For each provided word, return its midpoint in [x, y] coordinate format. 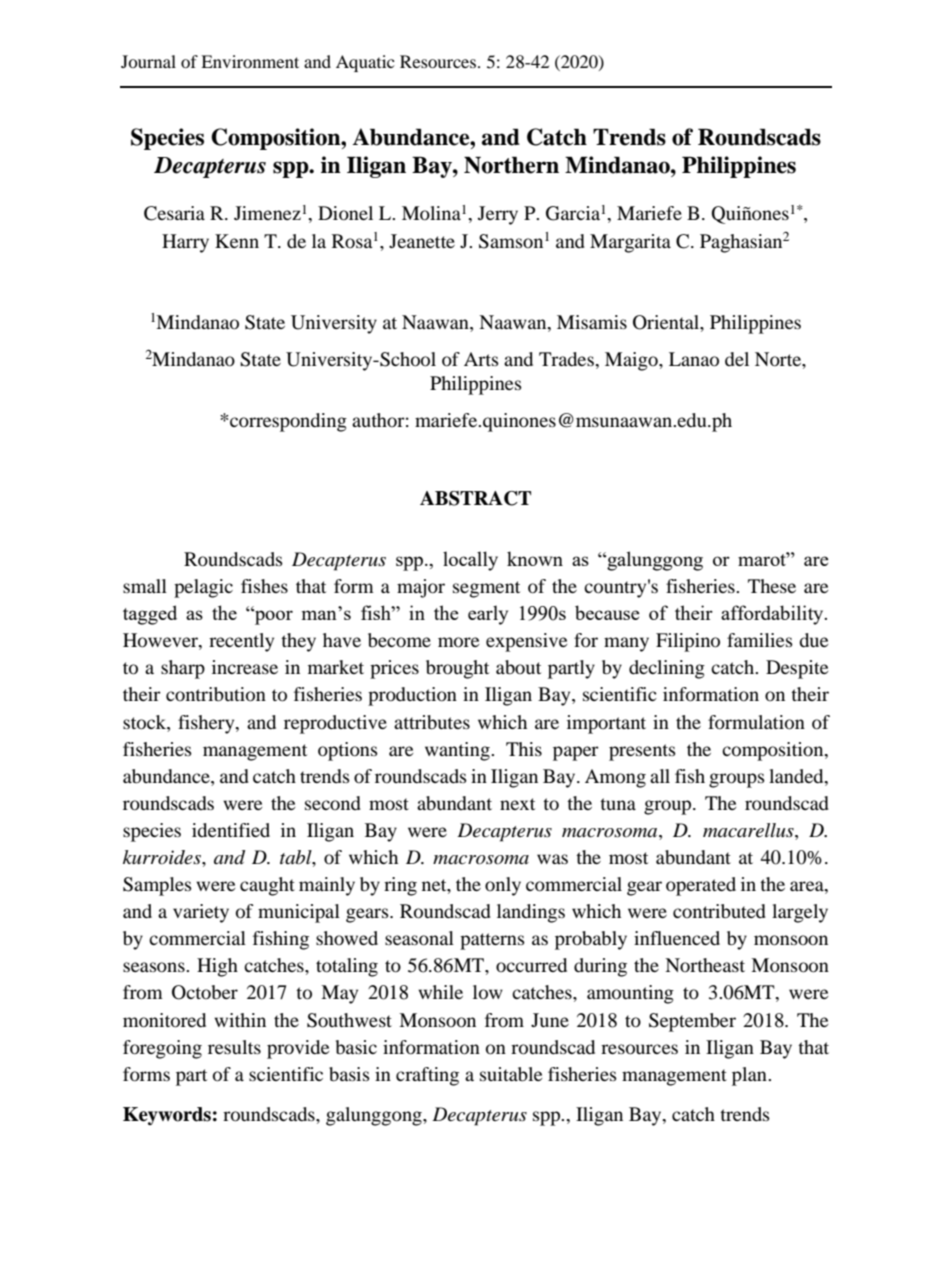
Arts [481, 359]
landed [797, 776]
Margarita [630, 243]
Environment [250, 61]
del [737, 359]
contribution [216, 694]
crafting [427, 1076]
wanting [458, 751]
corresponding [287, 422]
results [234, 1047]
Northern [511, 165]
